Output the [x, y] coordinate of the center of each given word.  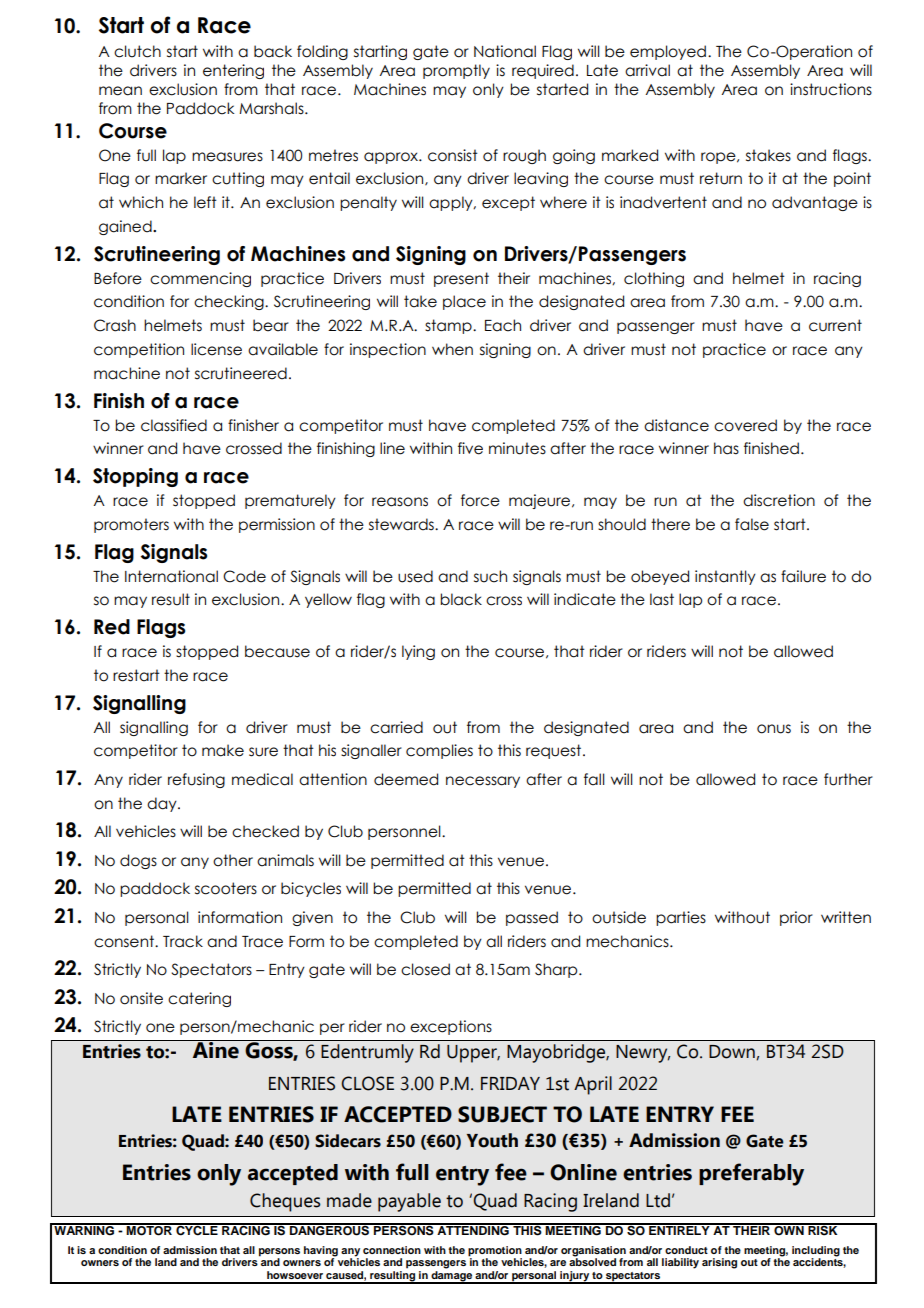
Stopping [135, 477]
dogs [138, 861]
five [470, 448]
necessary [483, 782]
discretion [779, 500]
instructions [831, 89]
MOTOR [149, 1230]
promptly [456, 71]
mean [120, 91]
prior [796, 918]
